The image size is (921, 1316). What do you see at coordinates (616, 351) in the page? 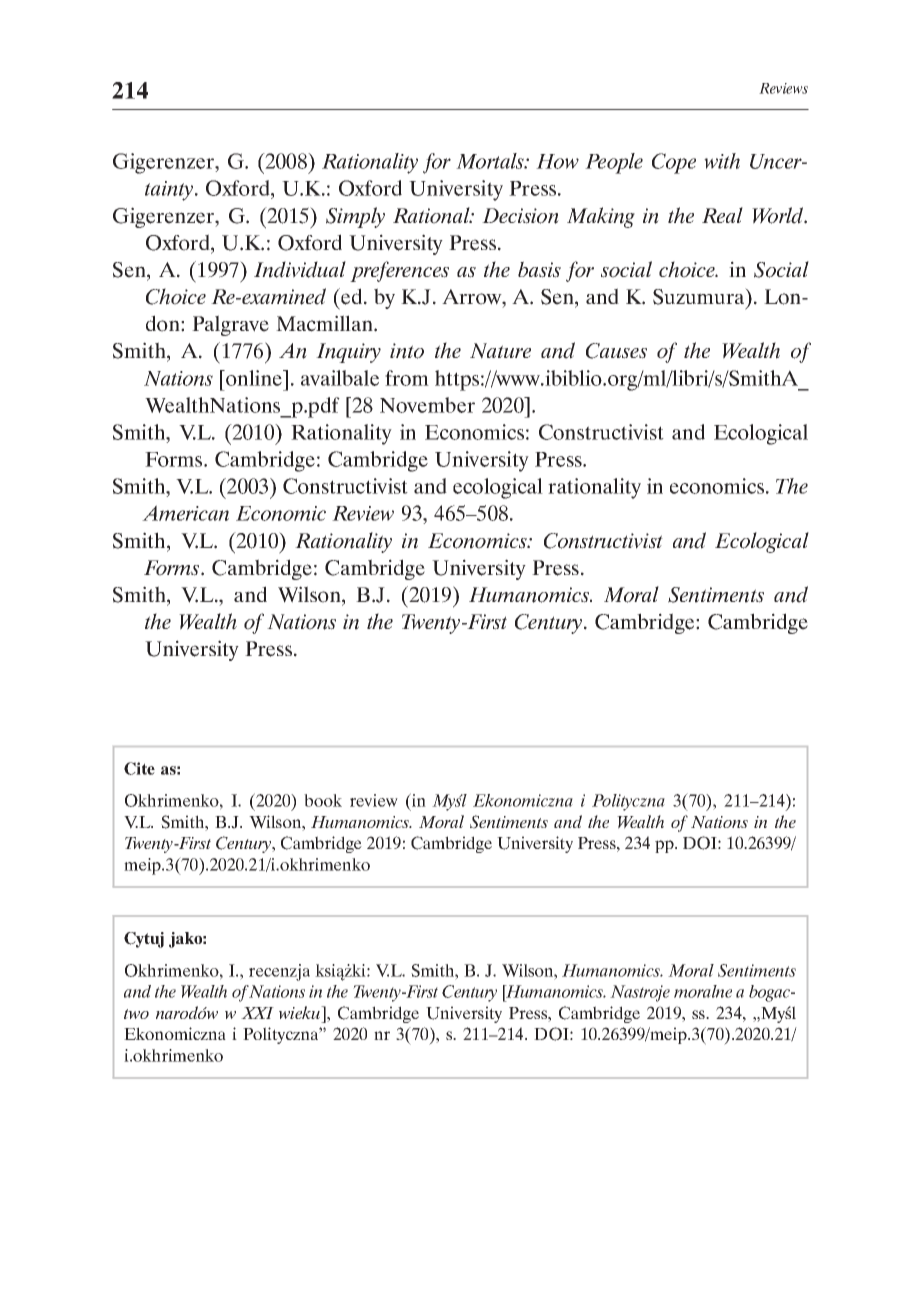
I see `Causes` at bounding box center [616, 351].
